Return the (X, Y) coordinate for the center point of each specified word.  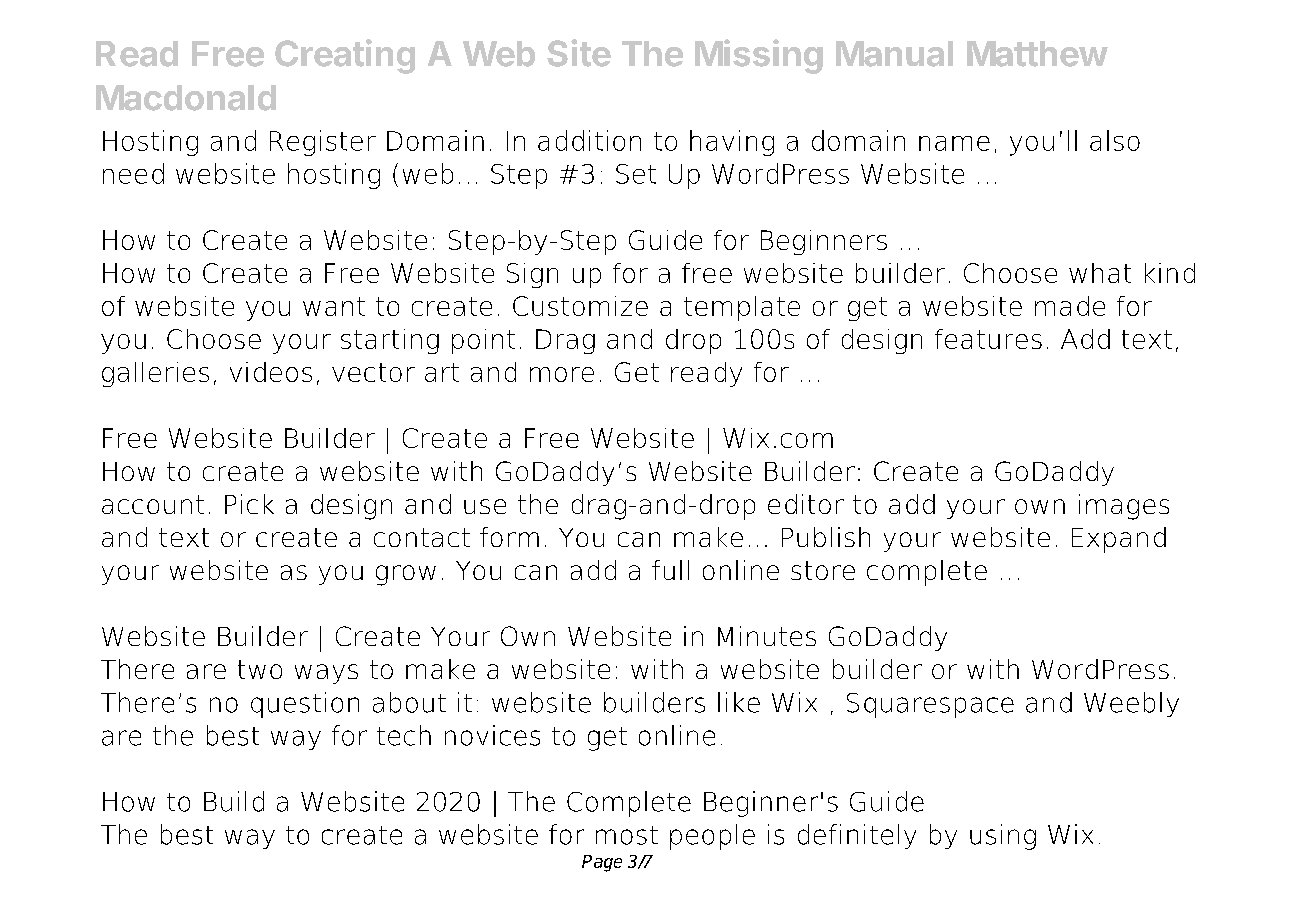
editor (806, 504)
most (627, 835)
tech (404, 735)
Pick (249, 504)
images (1124, 507)
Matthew (1037, 54)
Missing (759, 56)
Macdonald (186, 98)
